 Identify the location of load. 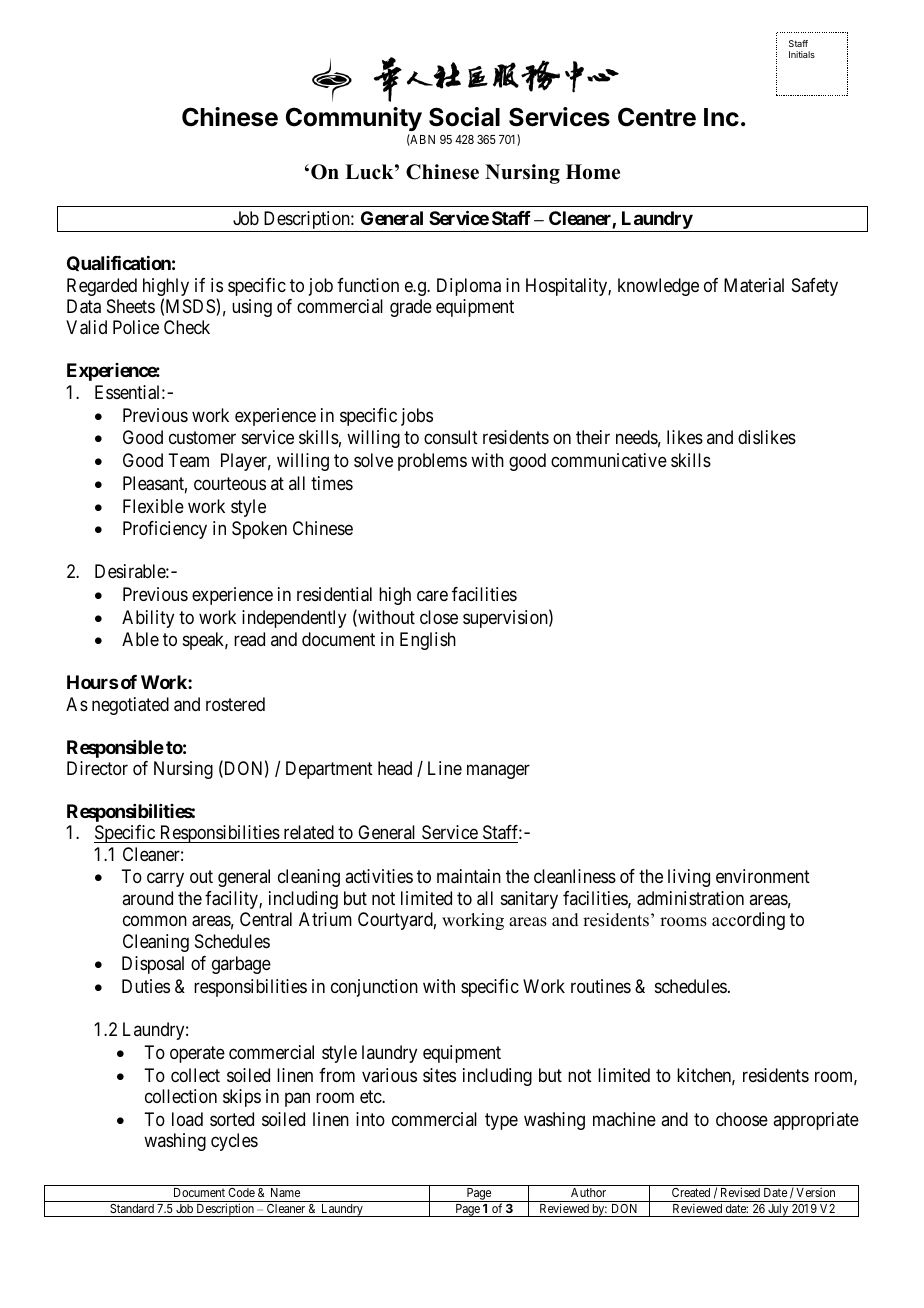
(187, 1119).
